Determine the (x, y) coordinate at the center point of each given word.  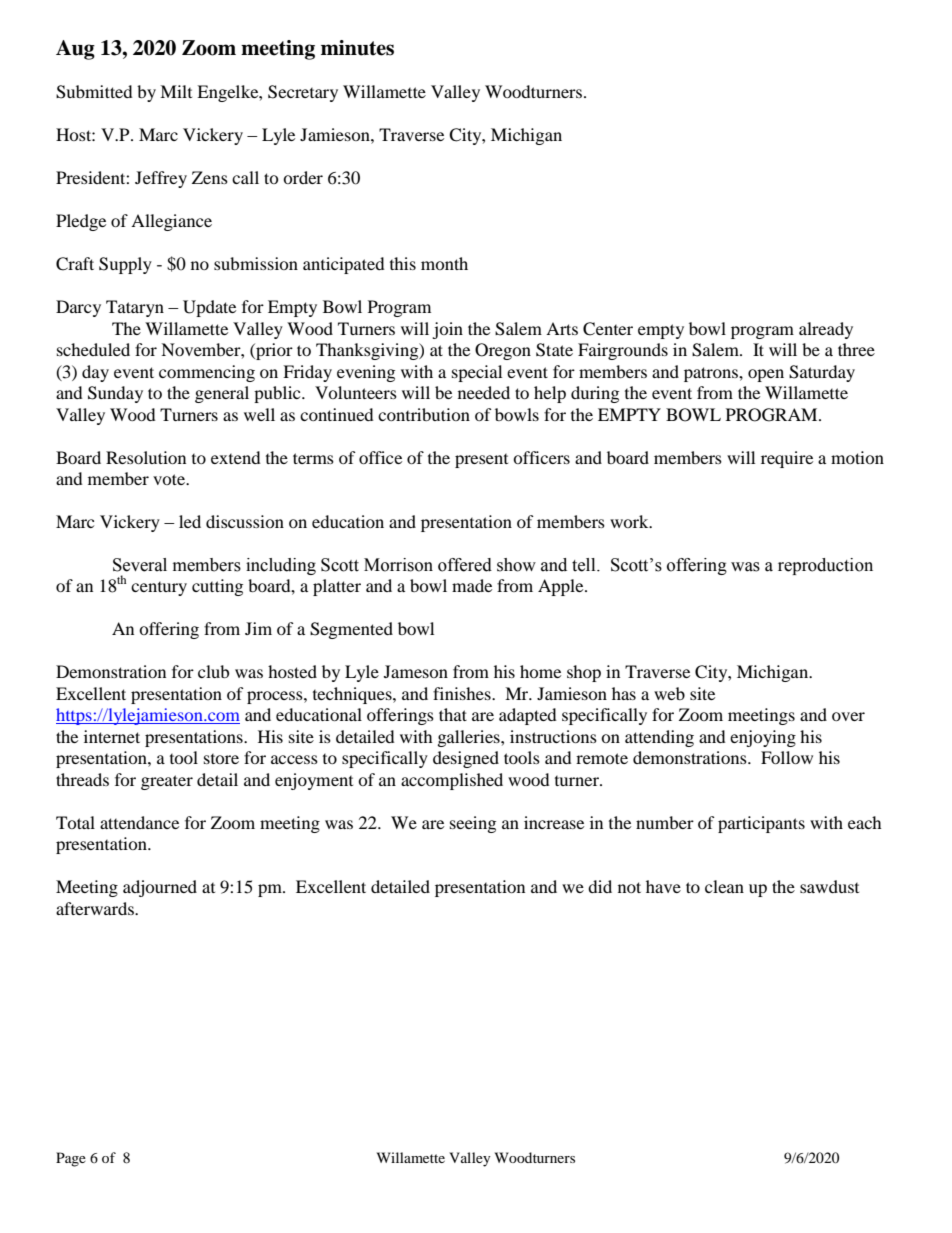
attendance (139, 822)
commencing (207, 373)
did (600, 886)
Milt (176, 91)
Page (71, 1159)
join (447, 330)
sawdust (829, 886)
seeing (473, 824)
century (159, 589)
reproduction (825, 566)
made (472, 585)
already (826, 330)
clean (724, 886)
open (766, 375)
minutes (357, 48)
